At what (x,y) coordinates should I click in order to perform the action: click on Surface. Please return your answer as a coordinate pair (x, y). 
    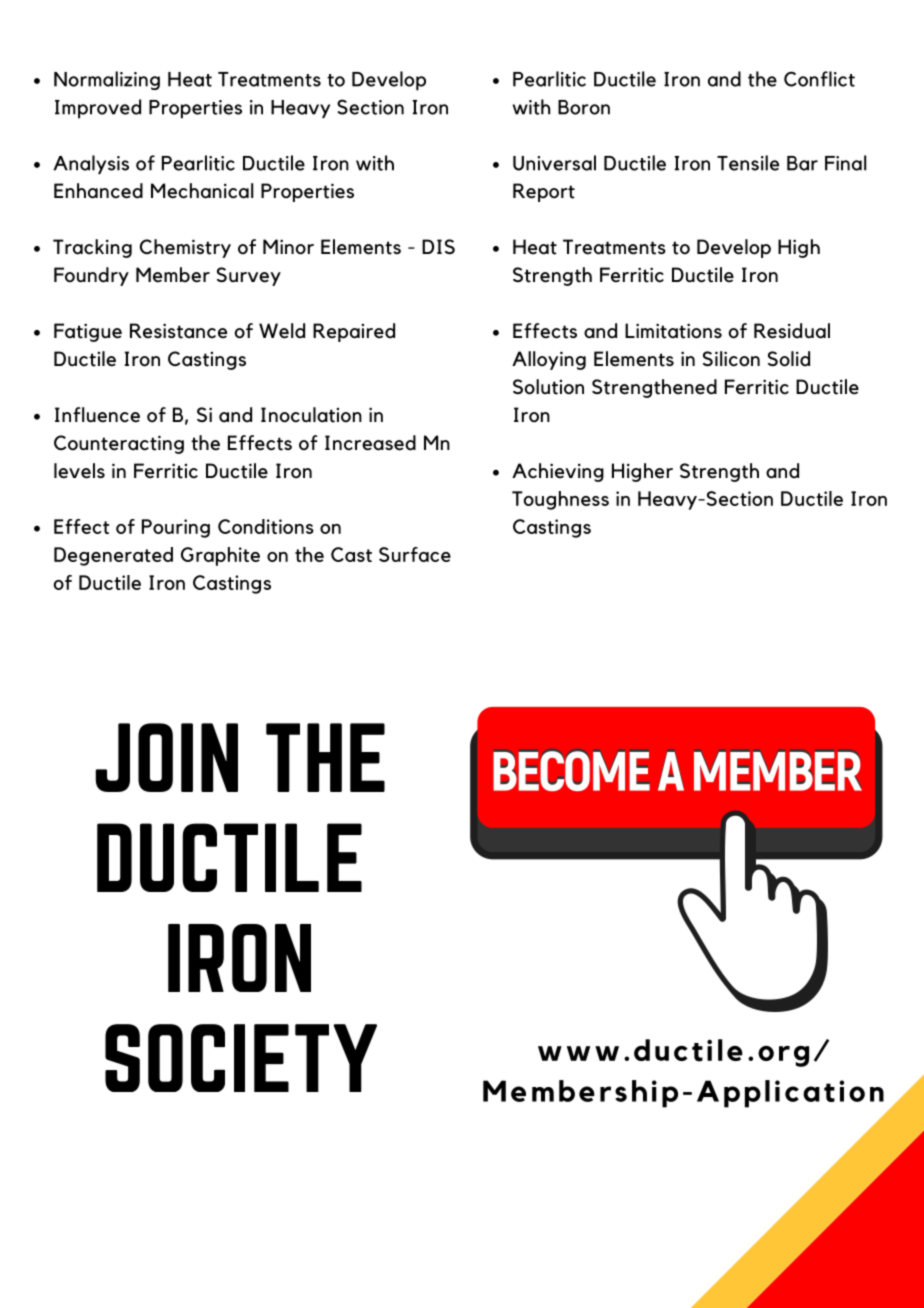
    Looking at the image, I should click on (415, 554).
